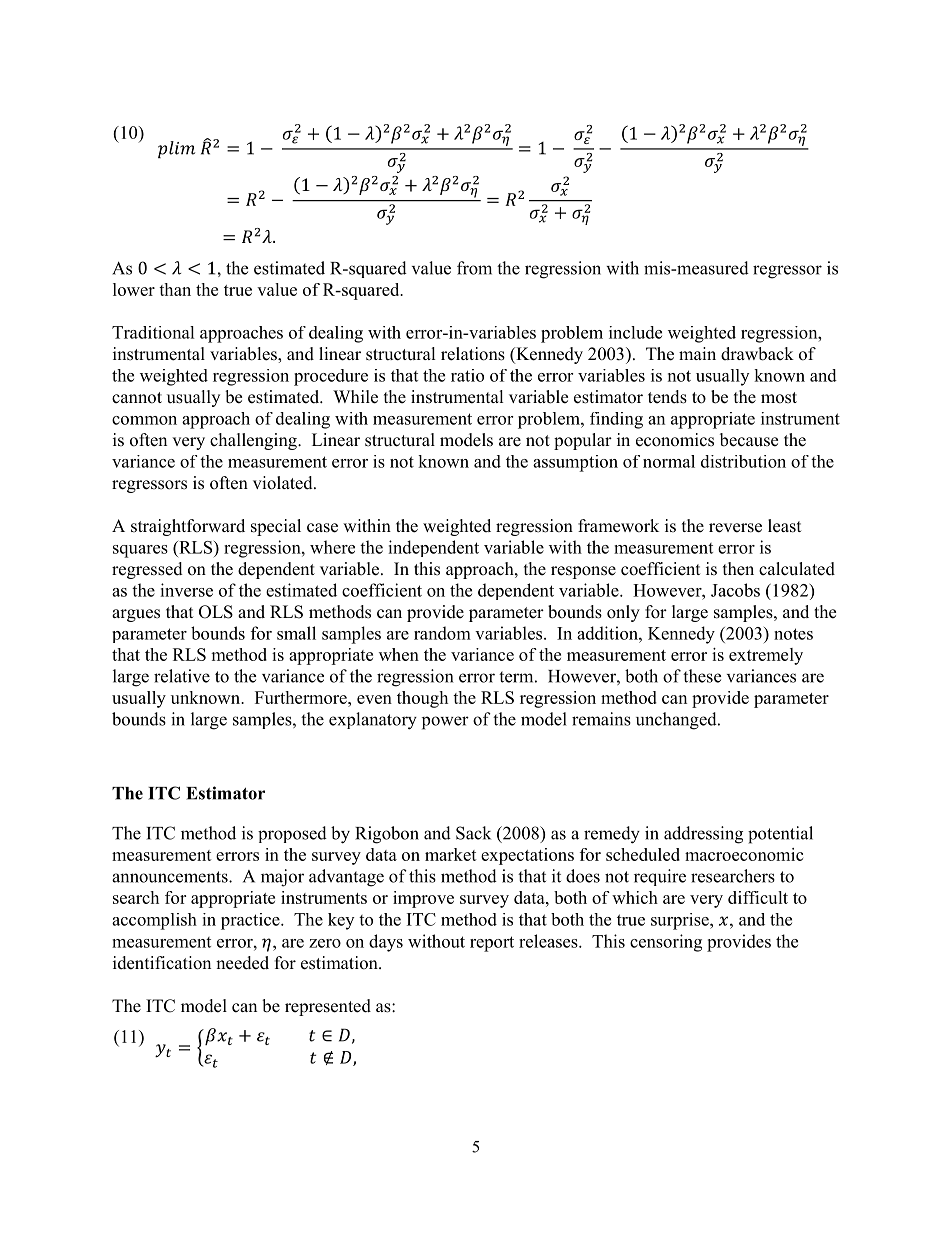  I want to click on from, so click(474, 268).
